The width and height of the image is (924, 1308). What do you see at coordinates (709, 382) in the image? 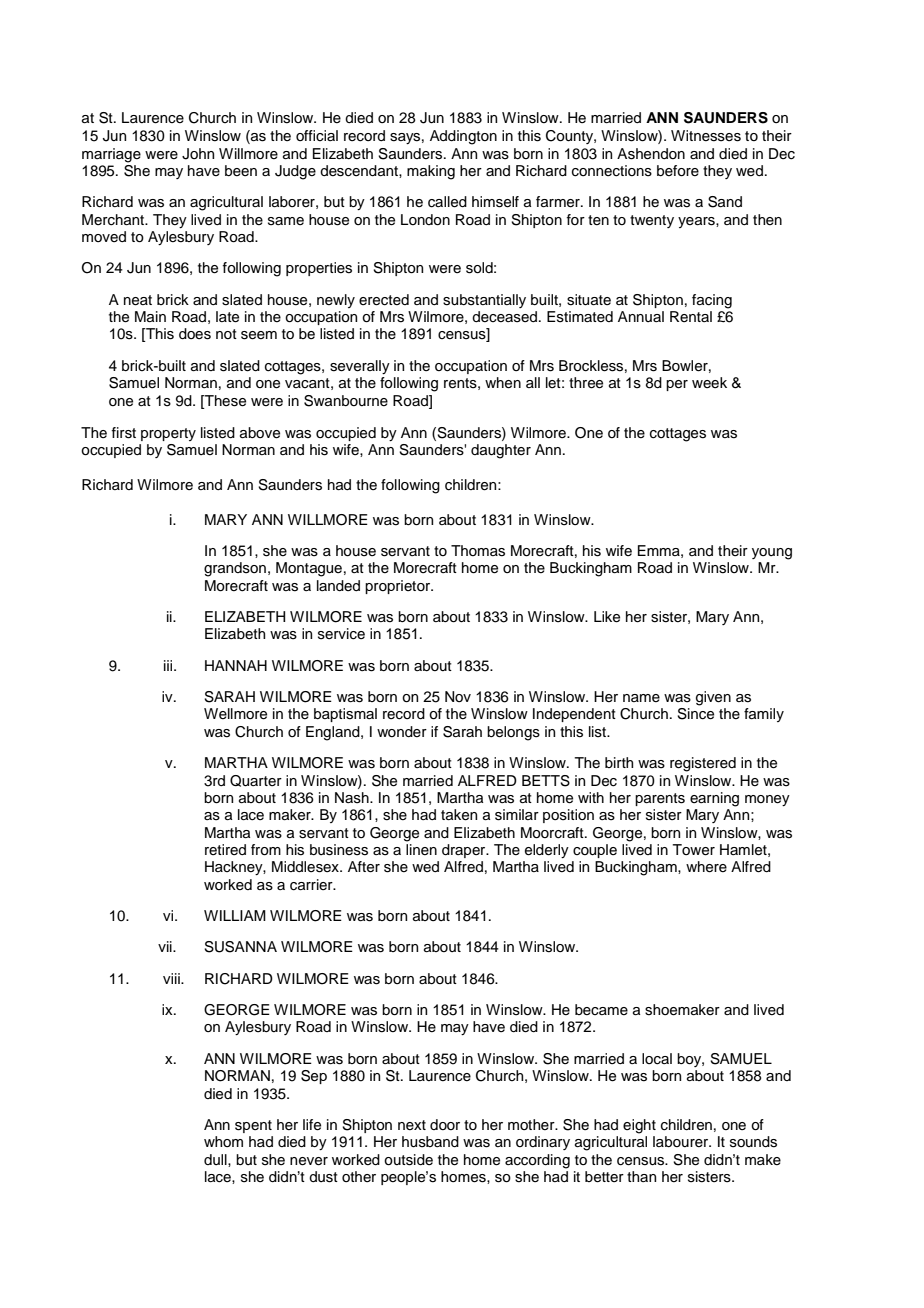
I see `week` at bounding box center [709, 382].
